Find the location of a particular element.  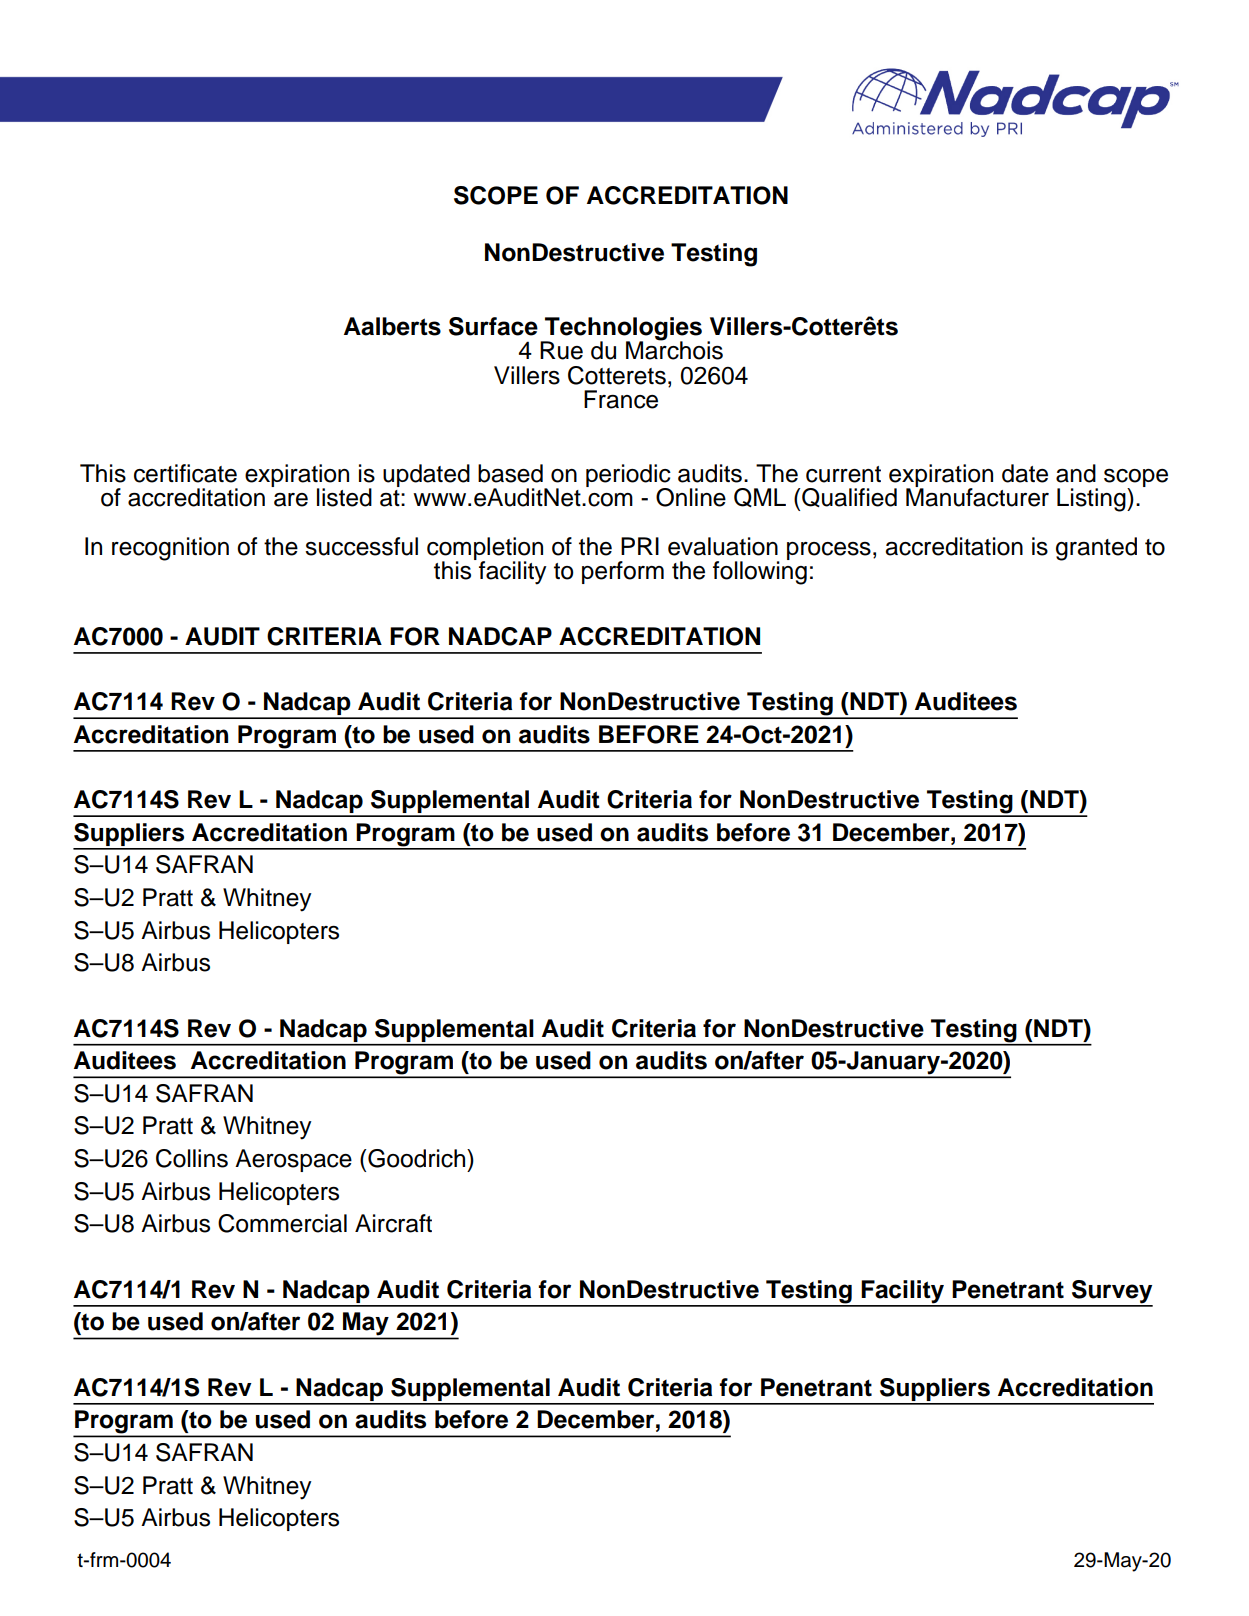

and is located at coordinates (1076, 473).
